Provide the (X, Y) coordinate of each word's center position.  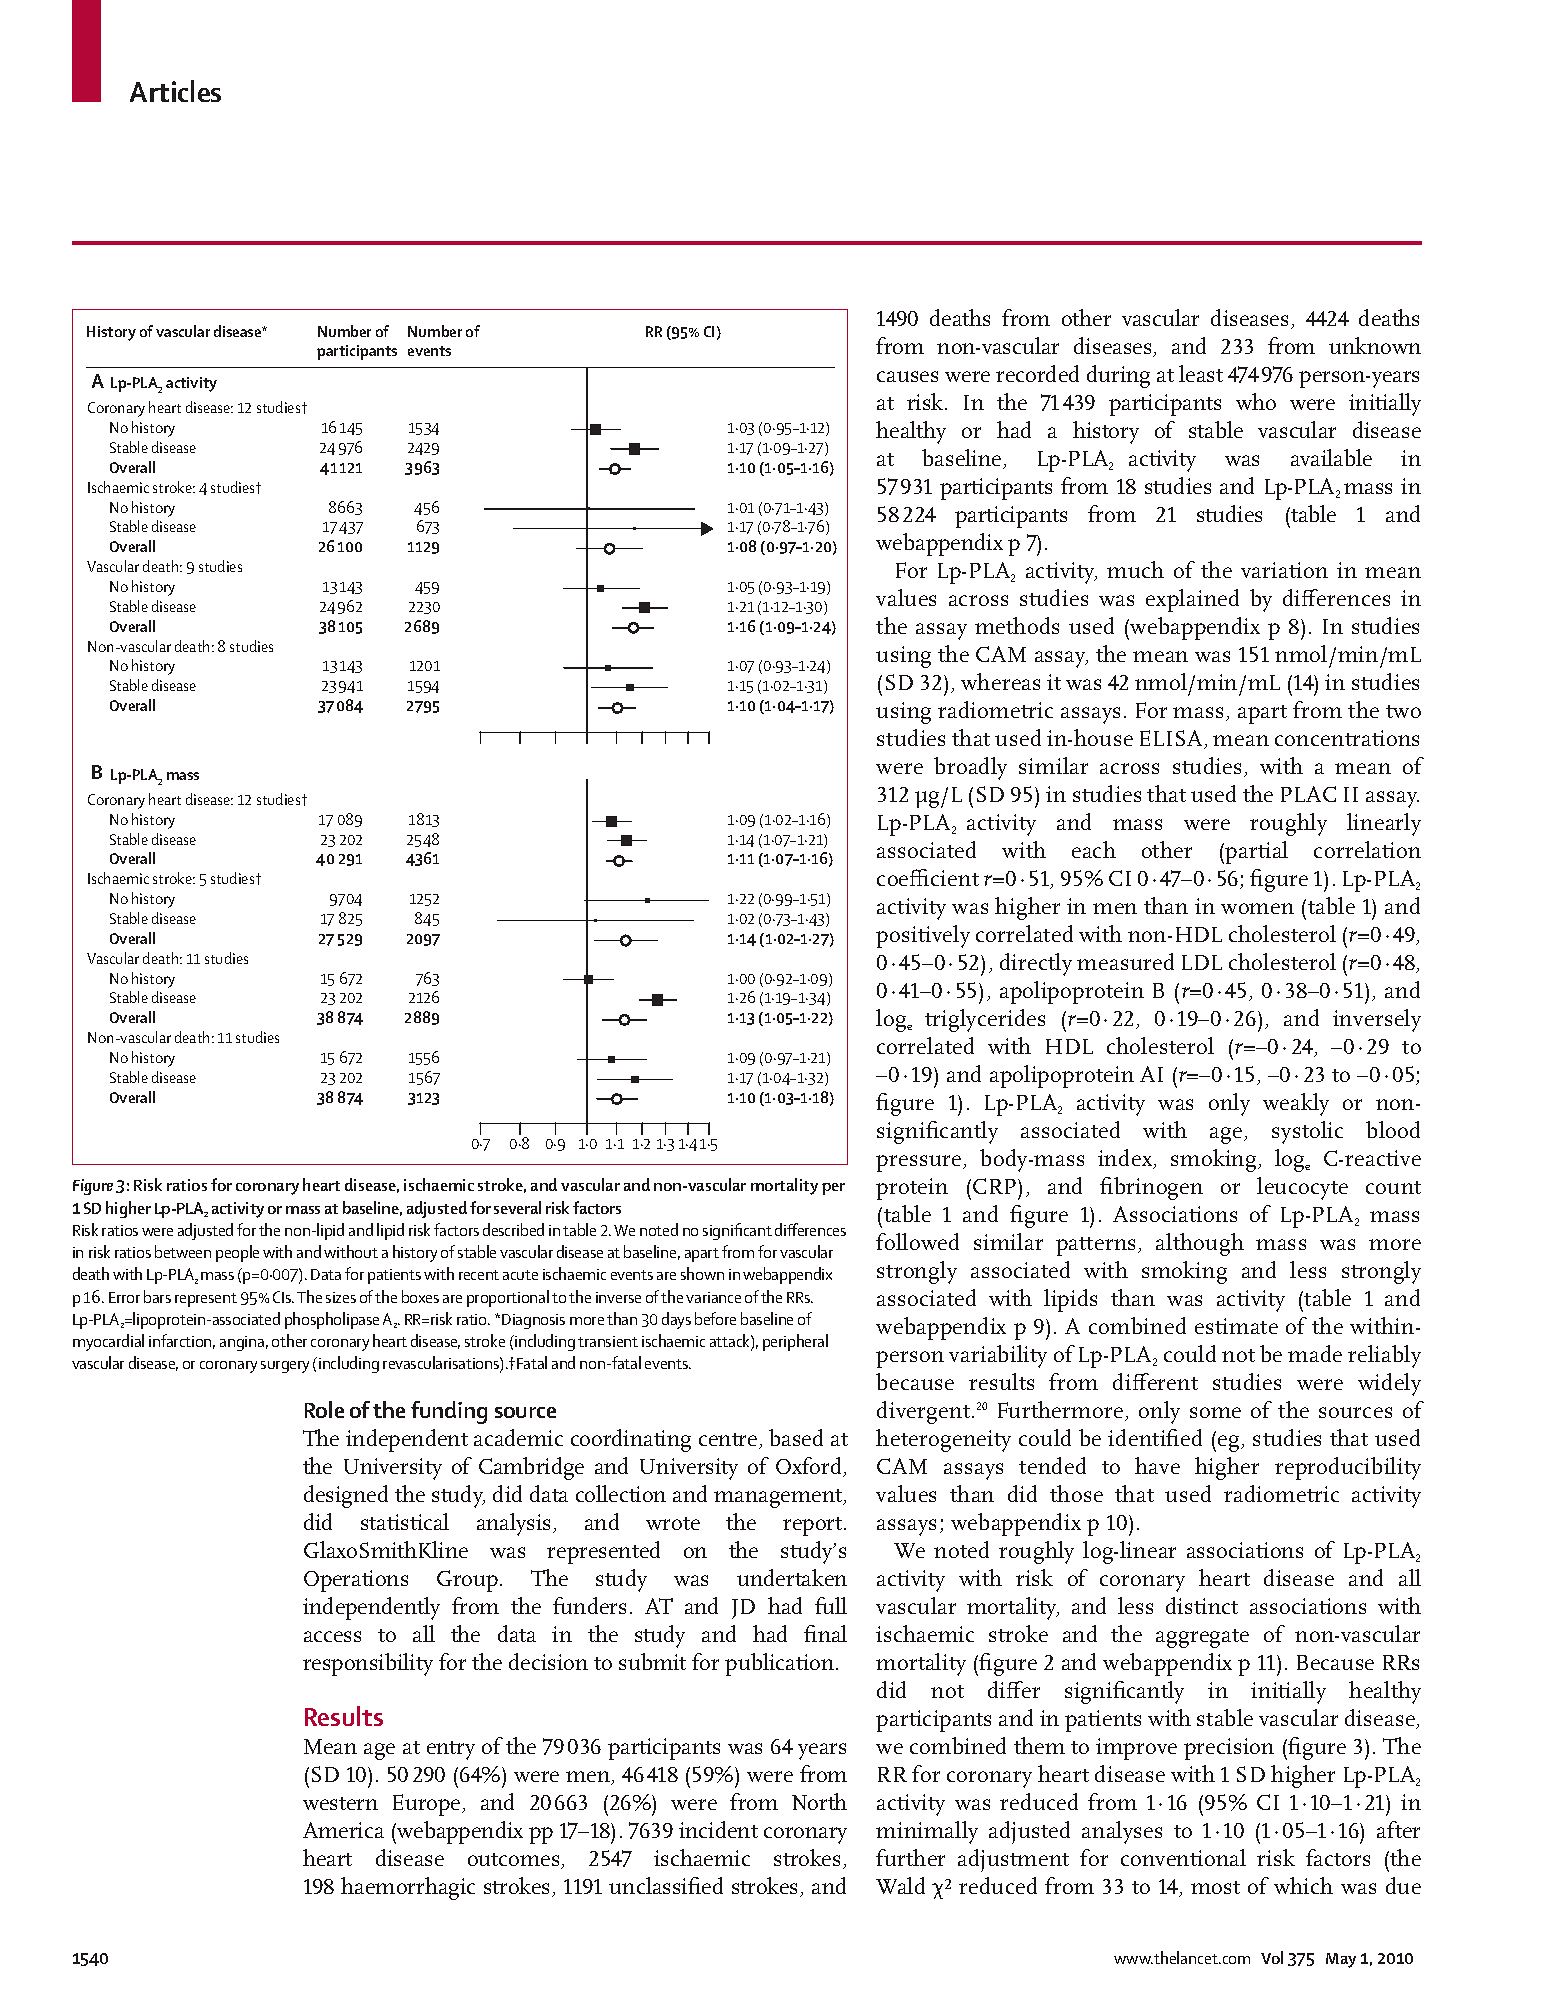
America (343, 1830)
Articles (175, 91)
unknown (1375, 345)
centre (729, 1441)
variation (1284, 570)
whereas (1000, 681)
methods (1017, 625)
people (237, 1253)
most (1215, 1887)
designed (346, 1496)
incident (718, 1829)
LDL (1202, 962)
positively (923, 936)
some (1215, 1412)
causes (907, 376)
